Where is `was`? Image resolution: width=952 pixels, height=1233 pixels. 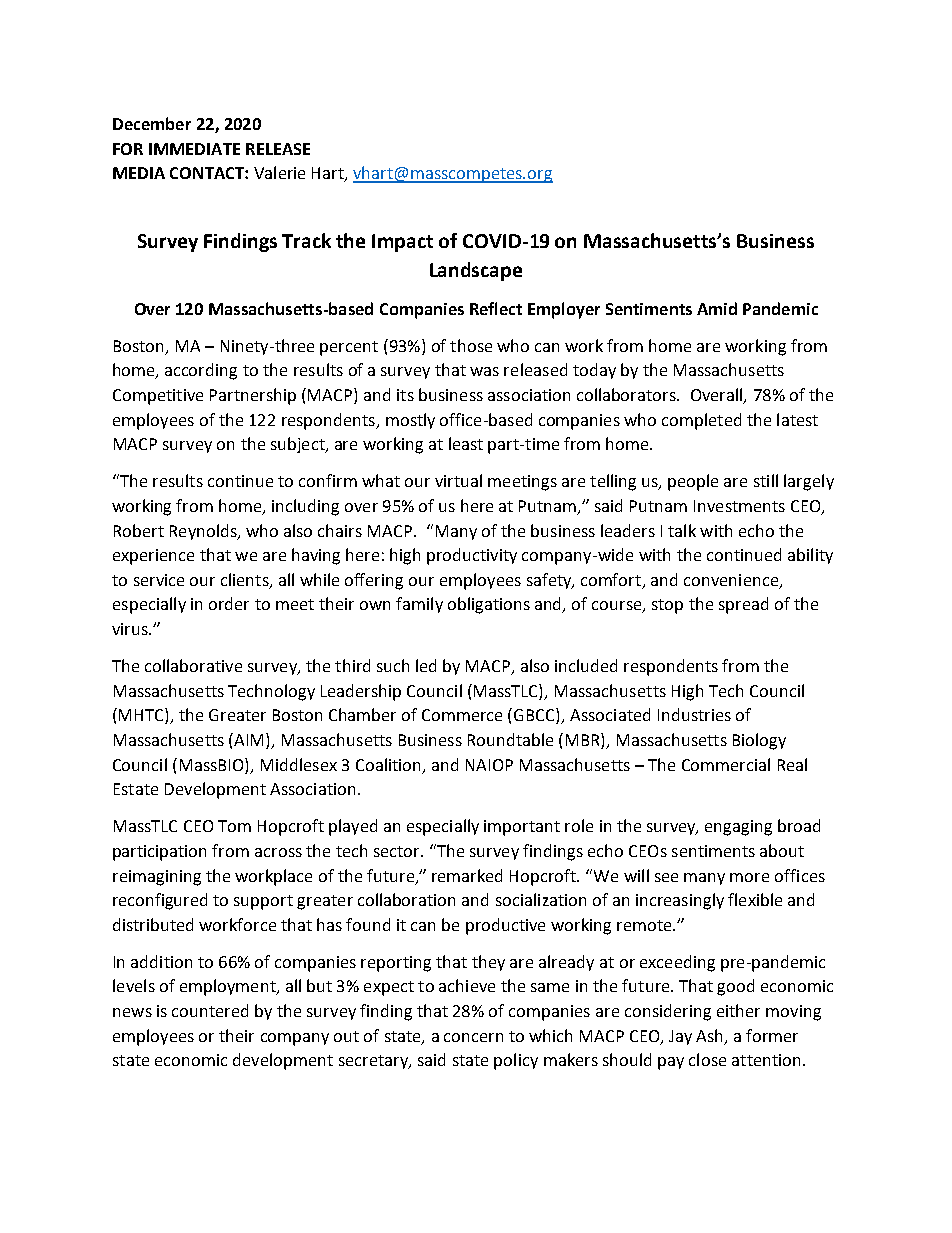
was is located at coordinates (484, 371).
